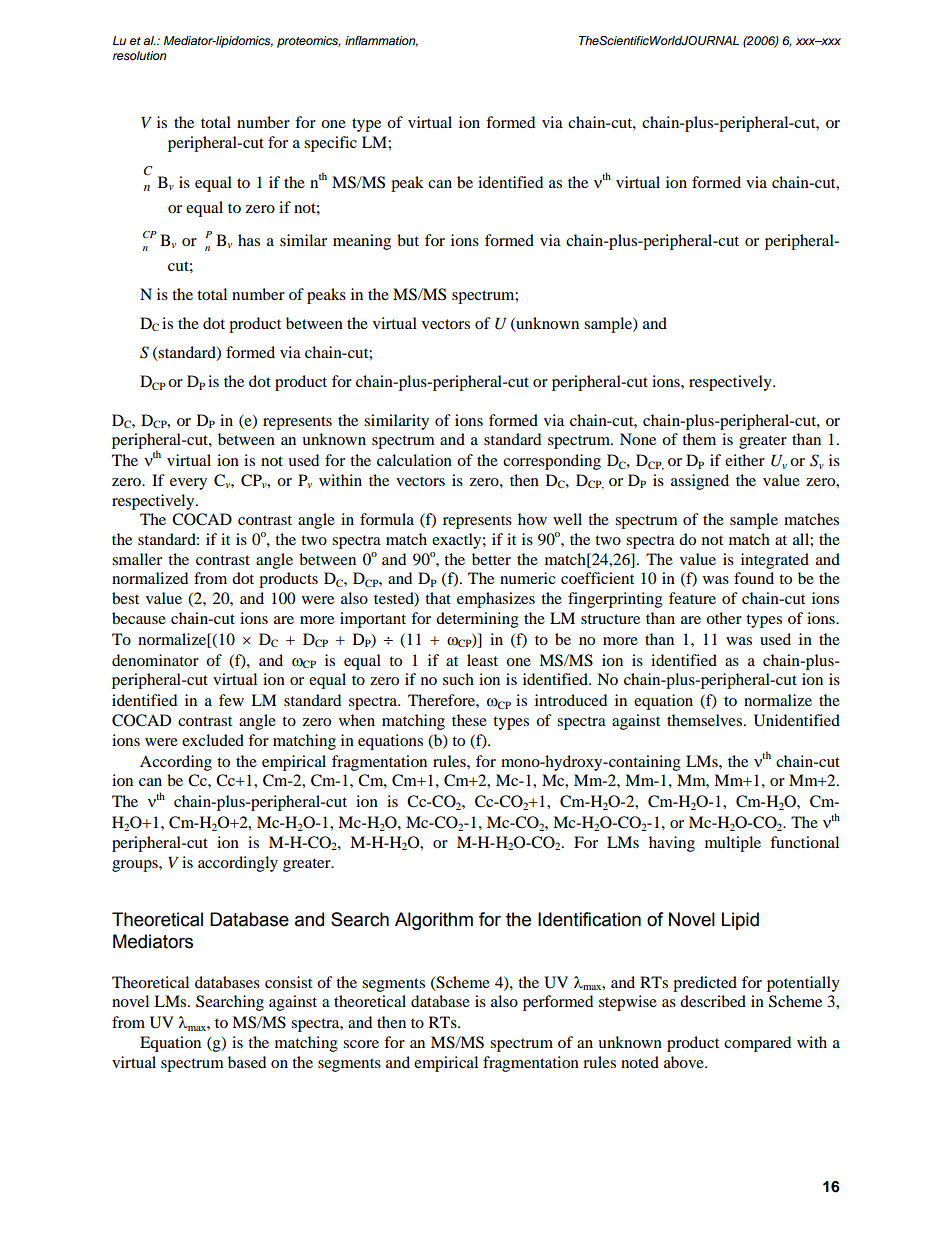 The width and height of the page is (952, 1233). Describe the element at coordinates (309, 42) in the page. I see `proteomics` at that location.
